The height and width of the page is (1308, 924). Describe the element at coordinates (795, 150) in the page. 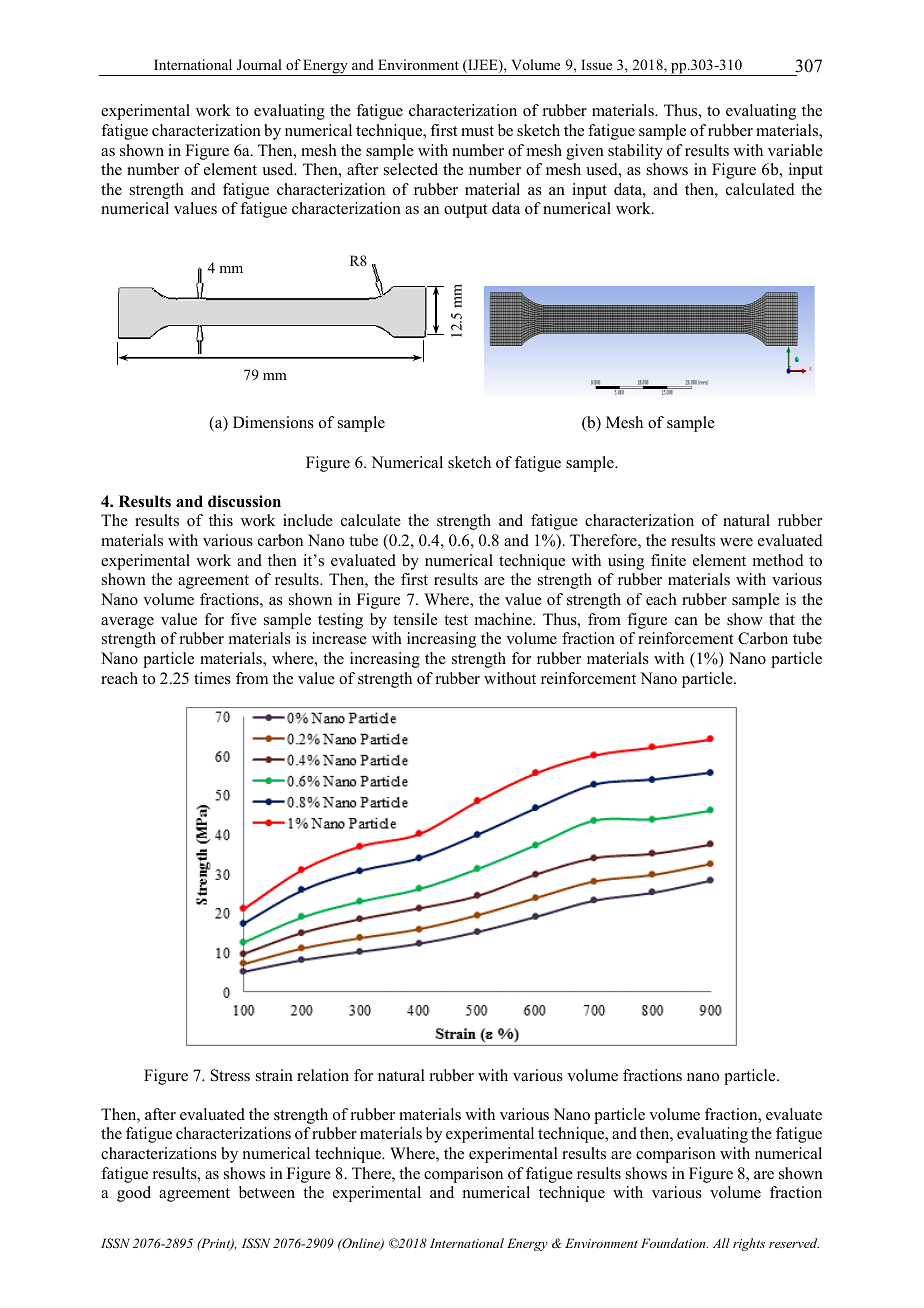

I see `variable` at that location.
